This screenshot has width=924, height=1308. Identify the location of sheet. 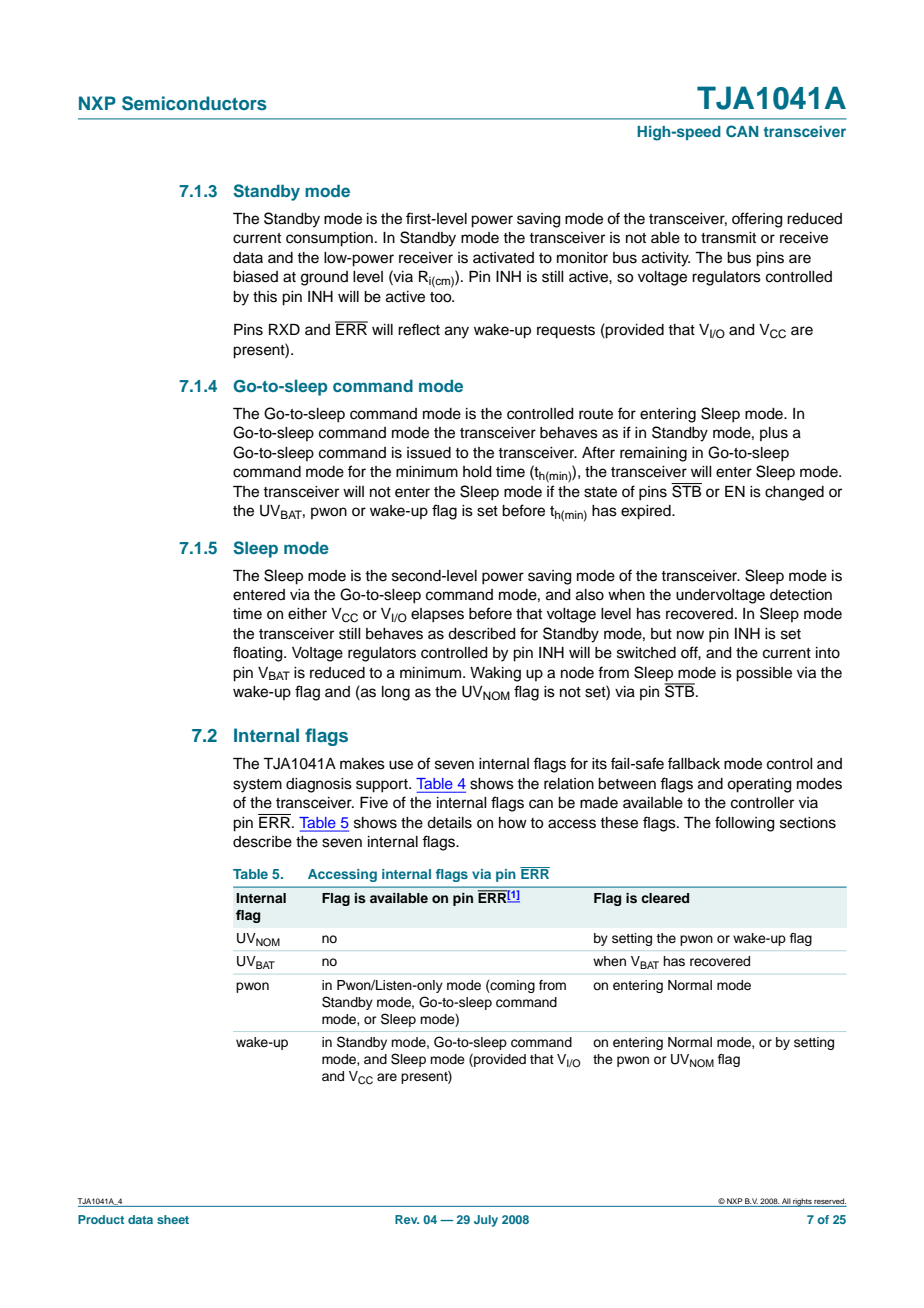
(173, 1219).
